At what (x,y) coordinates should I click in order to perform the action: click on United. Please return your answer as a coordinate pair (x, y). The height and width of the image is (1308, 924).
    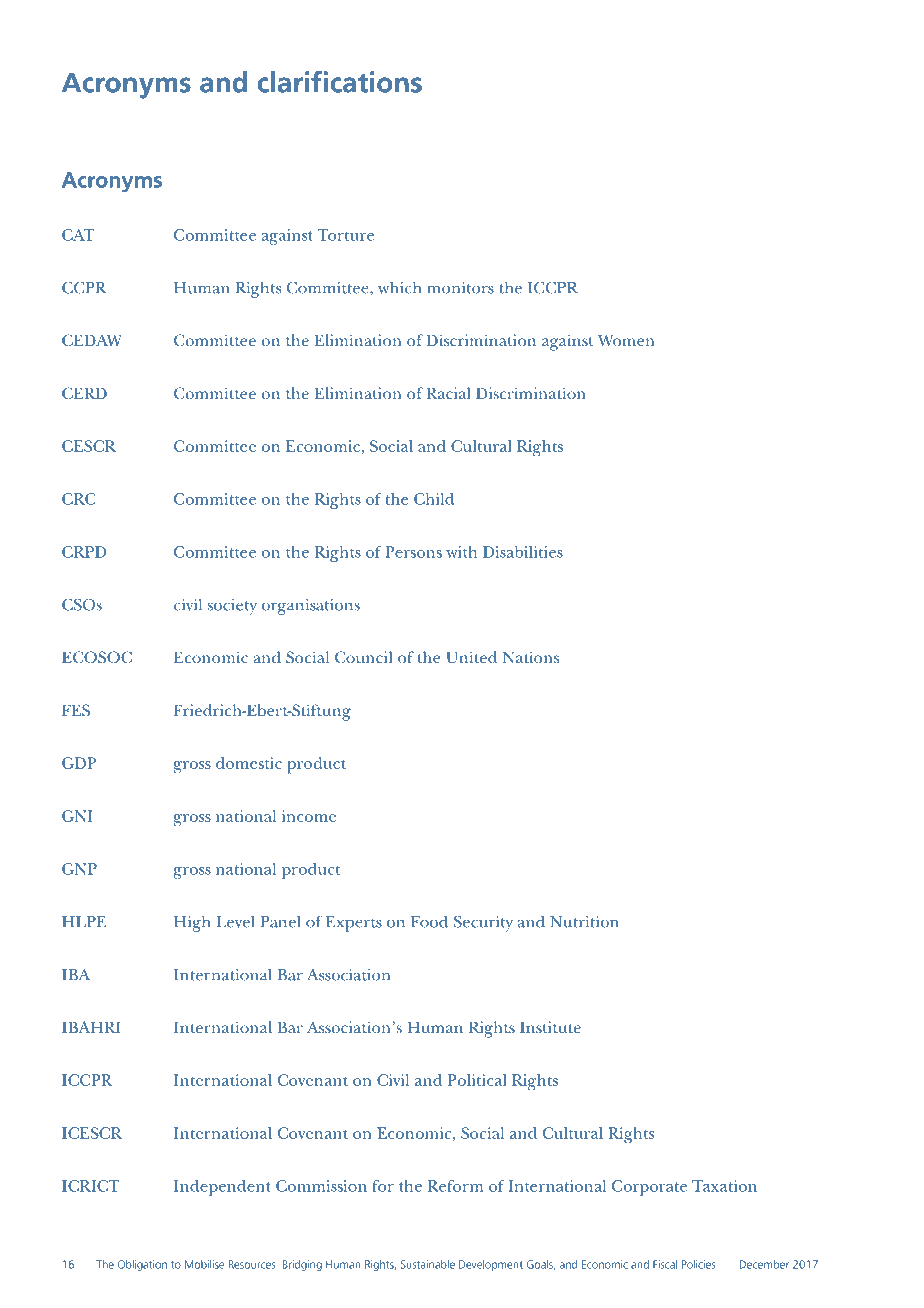
    Looking at the image, I should click on (471, 657).
